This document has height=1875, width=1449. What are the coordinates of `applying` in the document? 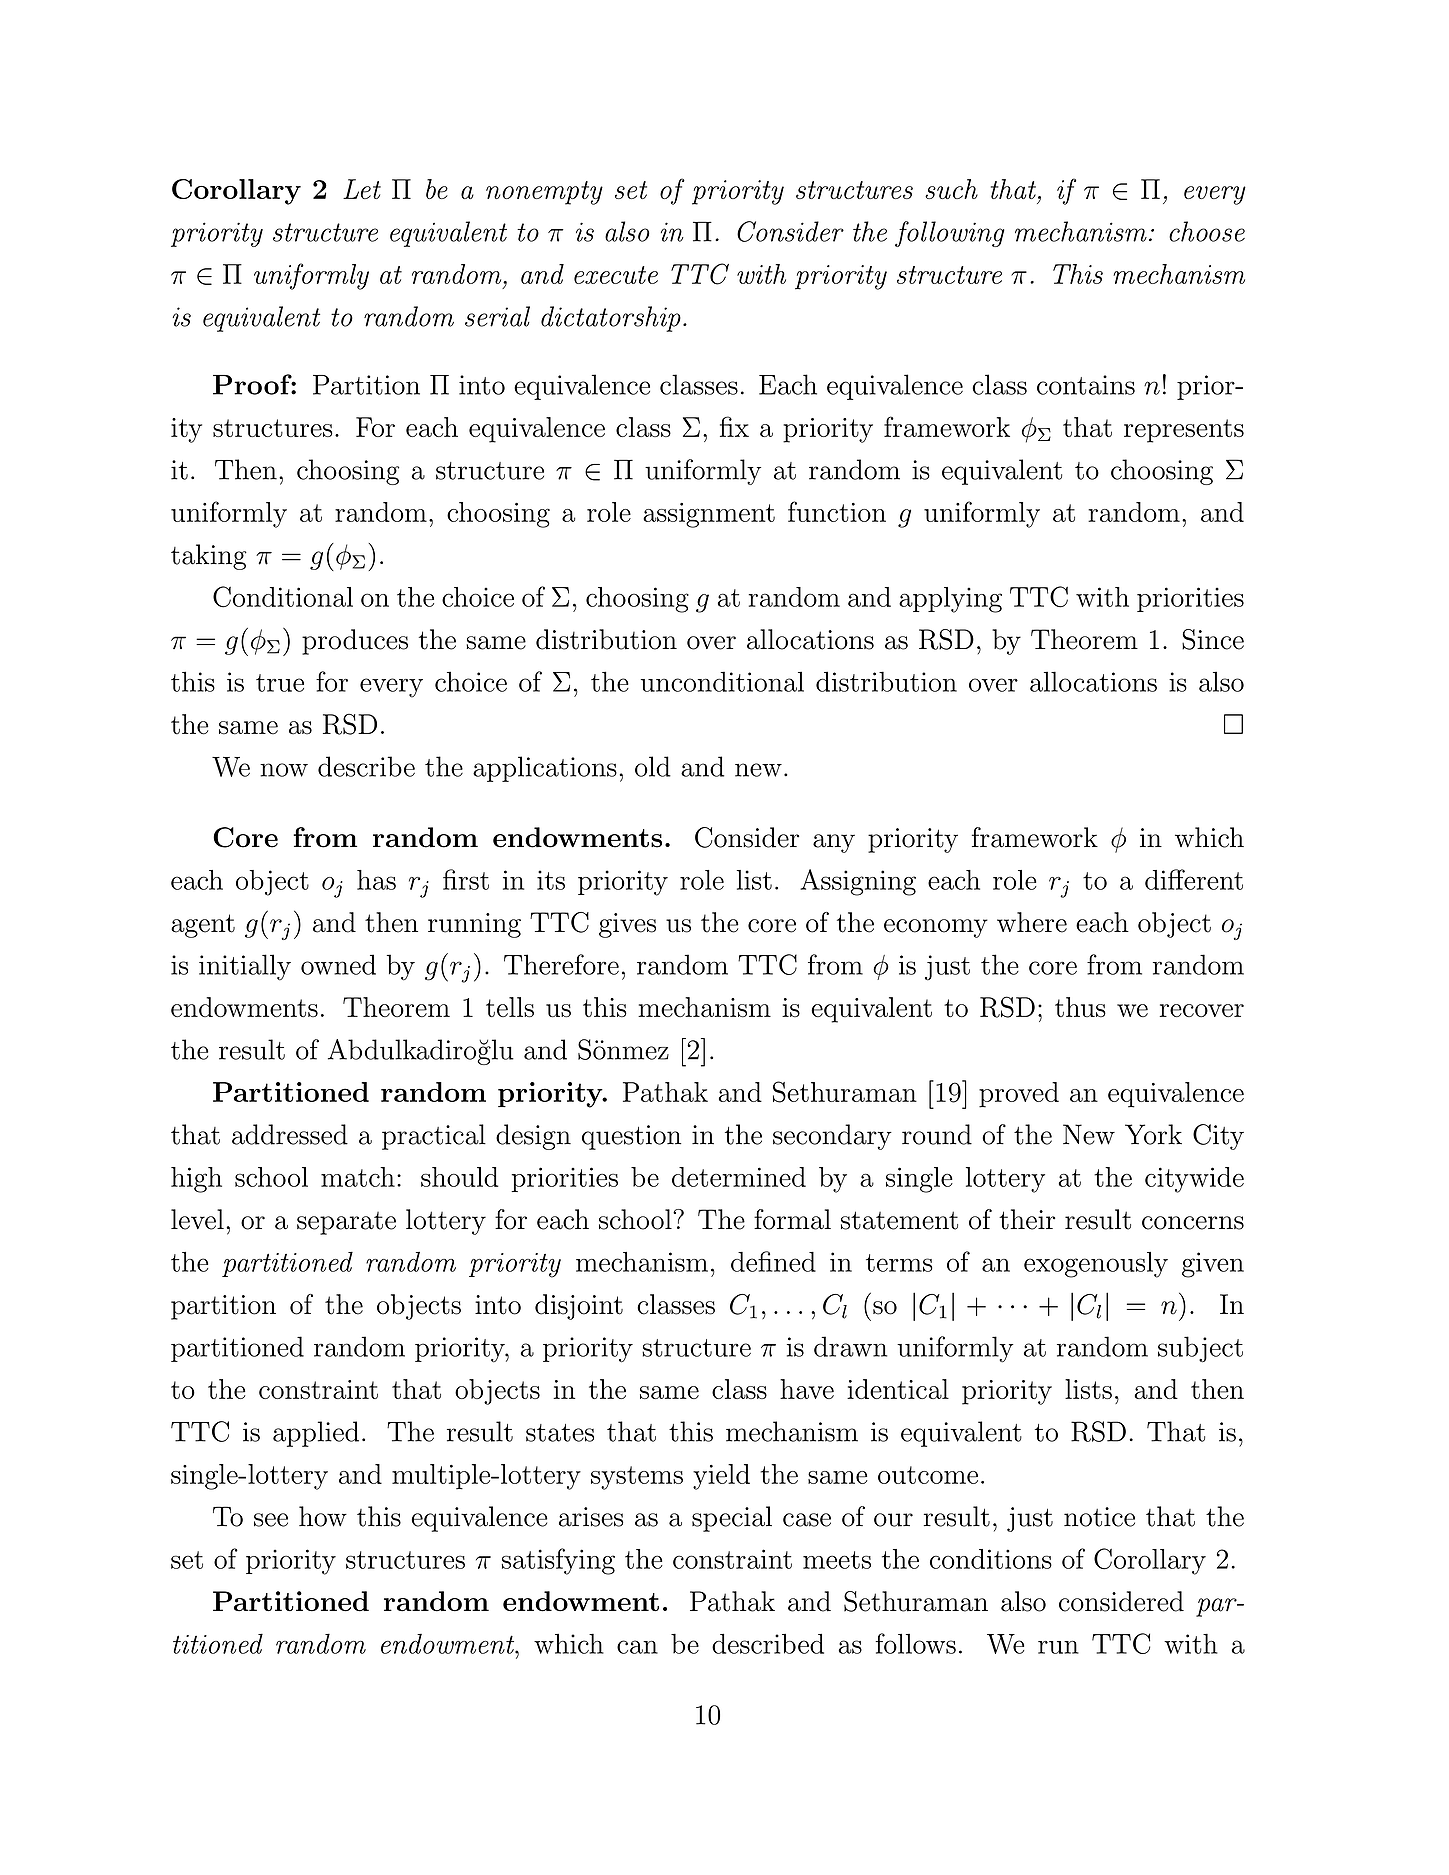 It's located at (950, 600).
